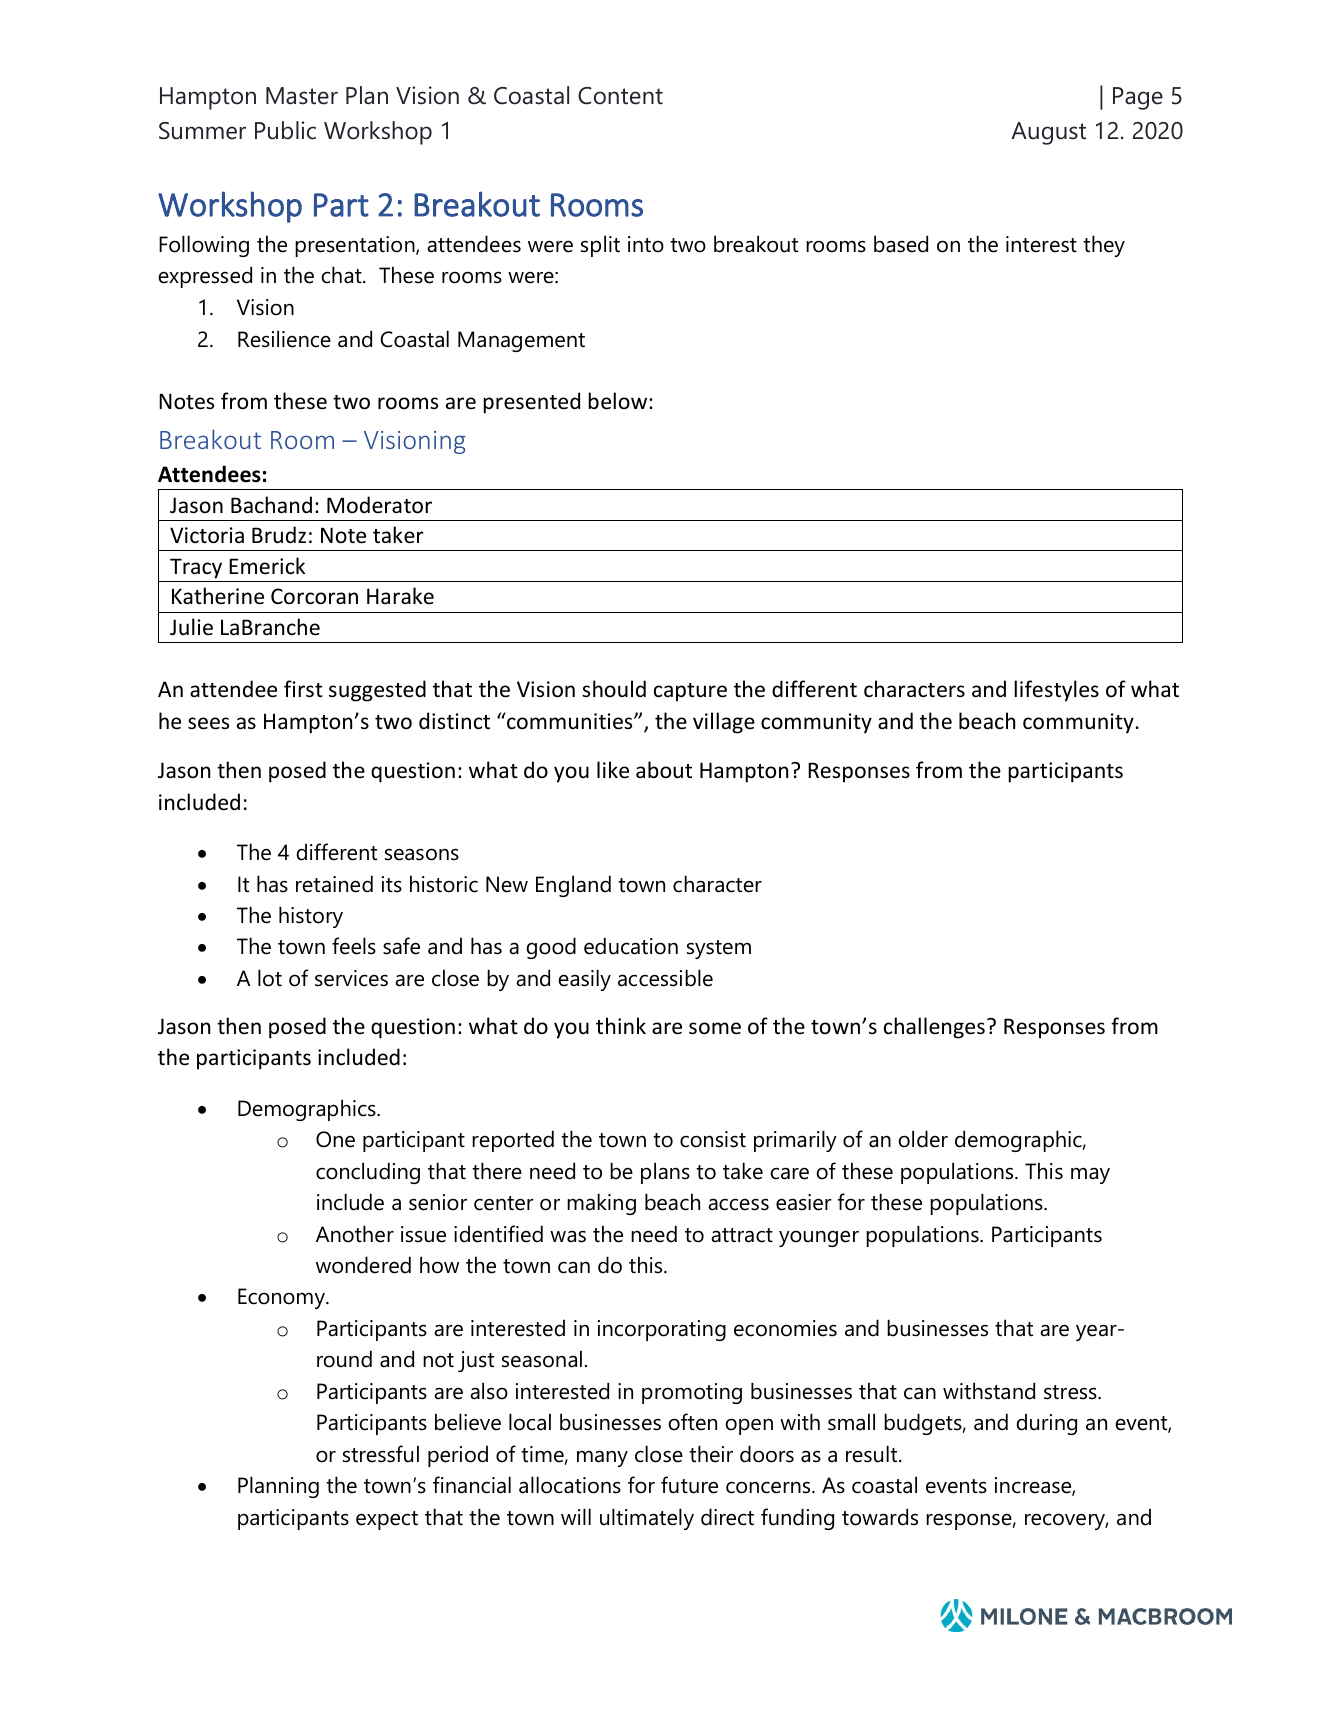  What do you see at coordinates (284, 339) in the page?
I see `Resilience` at bounding box center [284, 339].
